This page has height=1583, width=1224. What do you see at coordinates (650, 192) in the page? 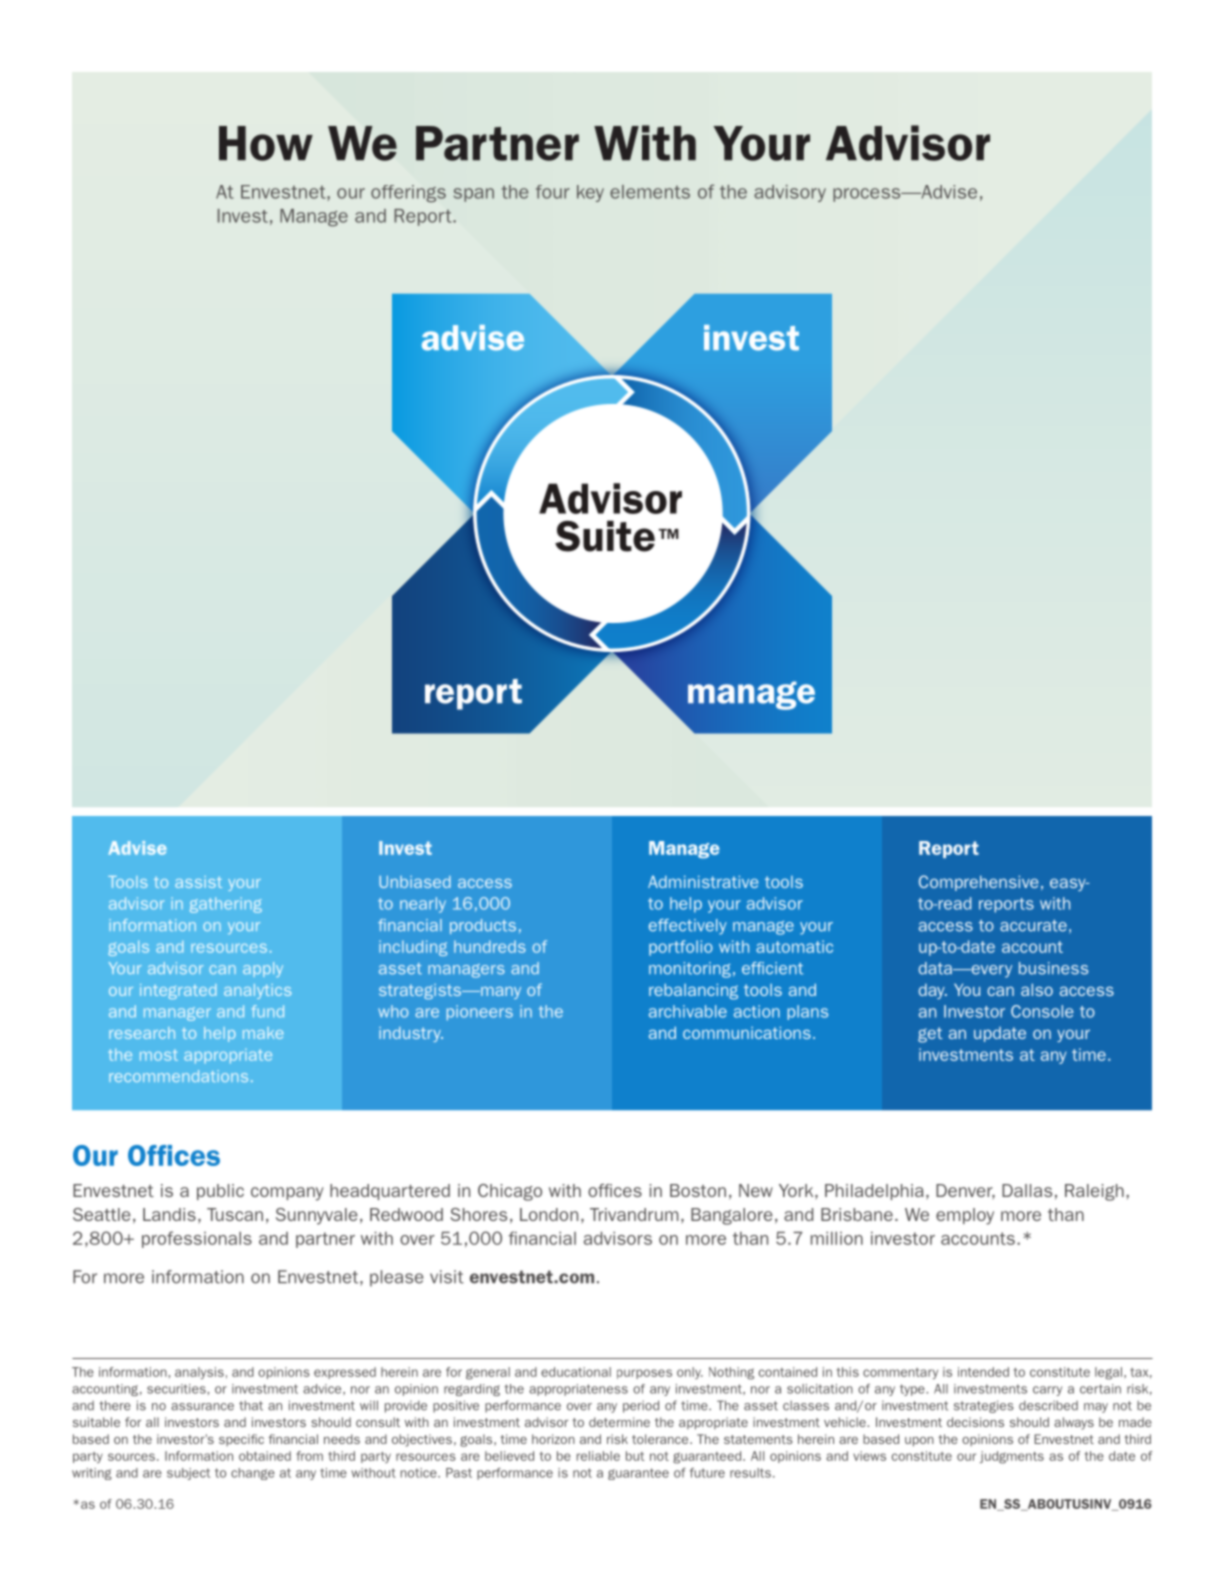
I see `elements` at bounding box center [650, 192].
